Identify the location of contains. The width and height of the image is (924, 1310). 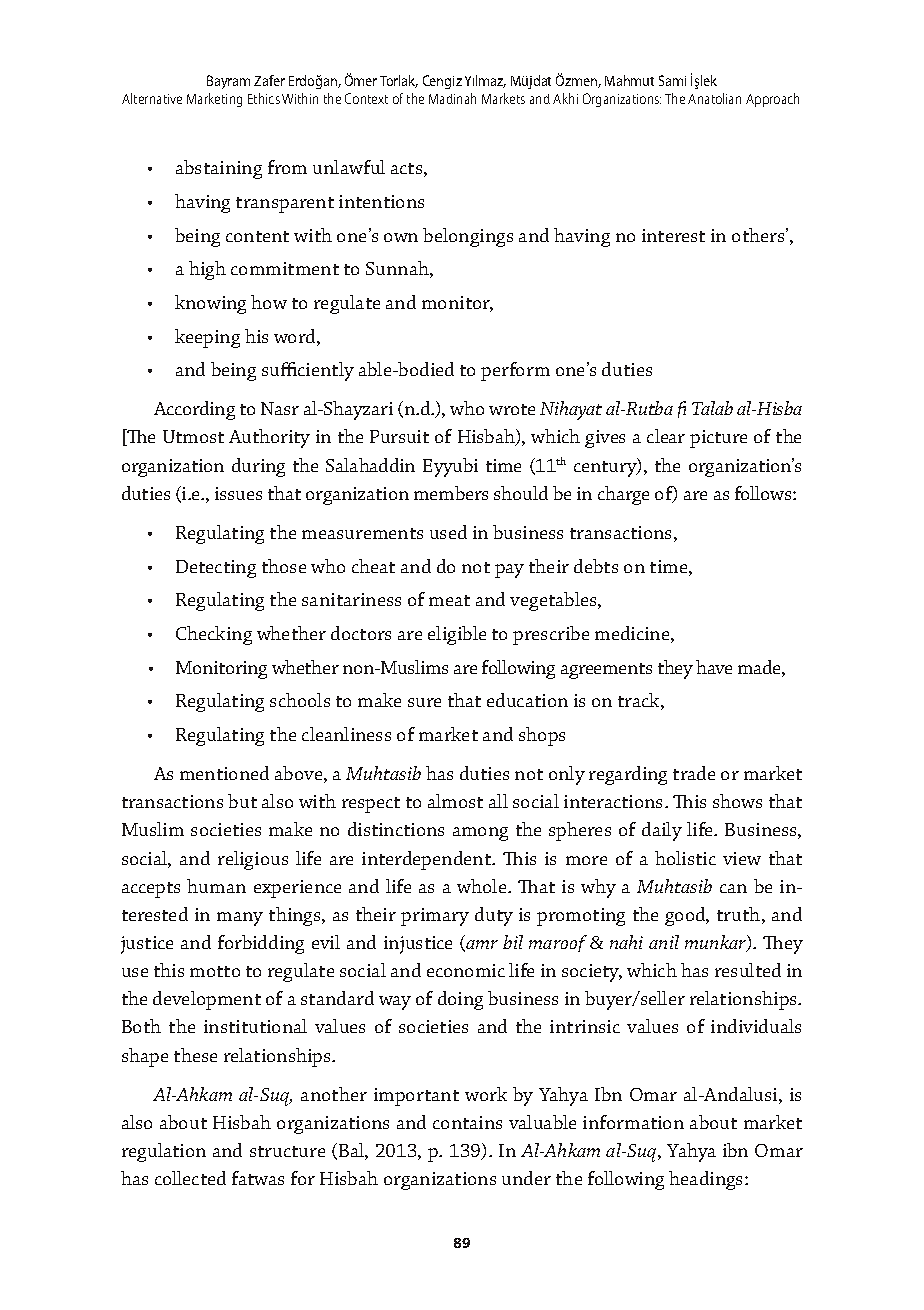
(467, 1122).
